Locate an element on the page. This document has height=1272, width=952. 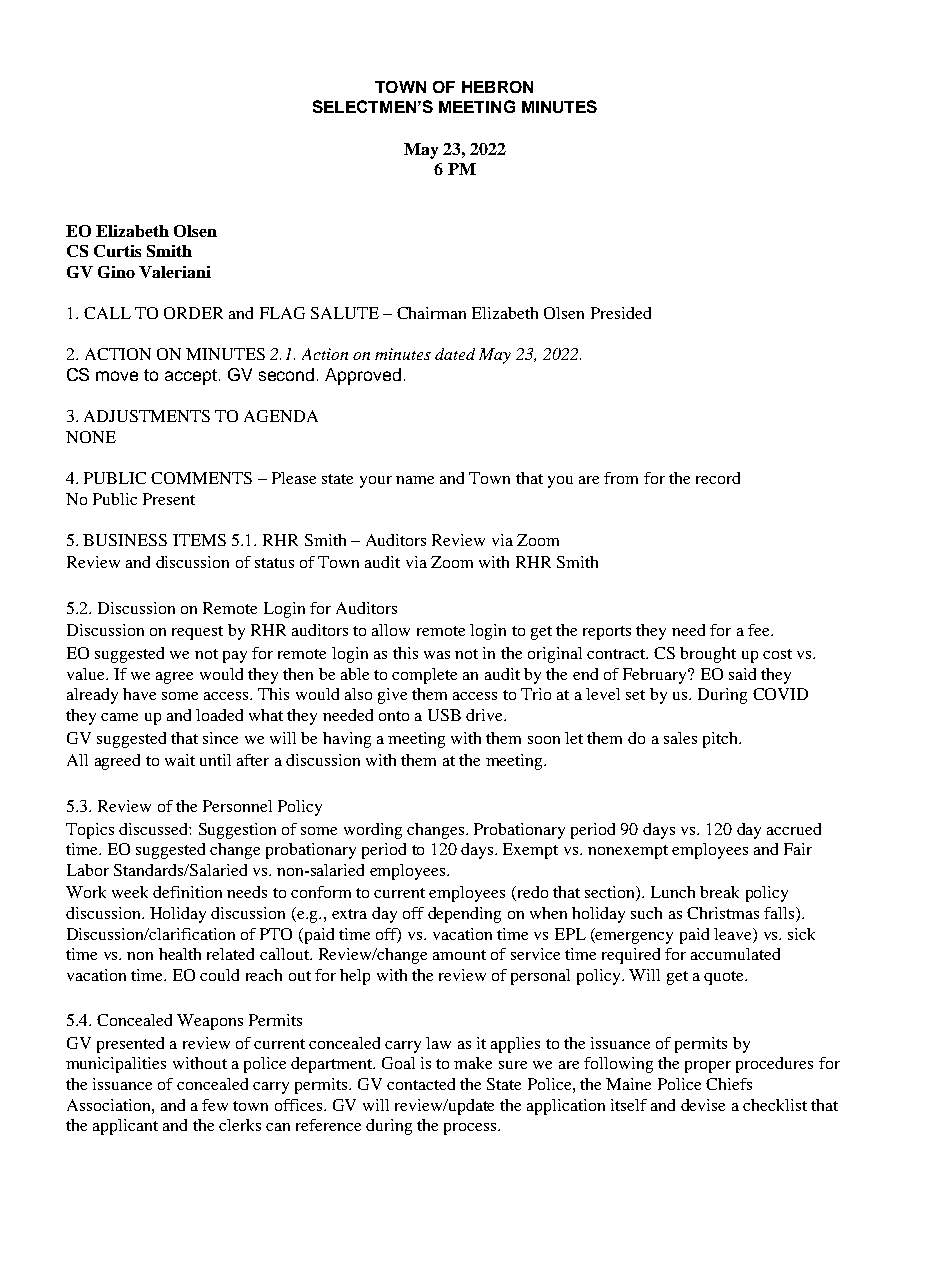
allow is located at coordinates (391, 630).
